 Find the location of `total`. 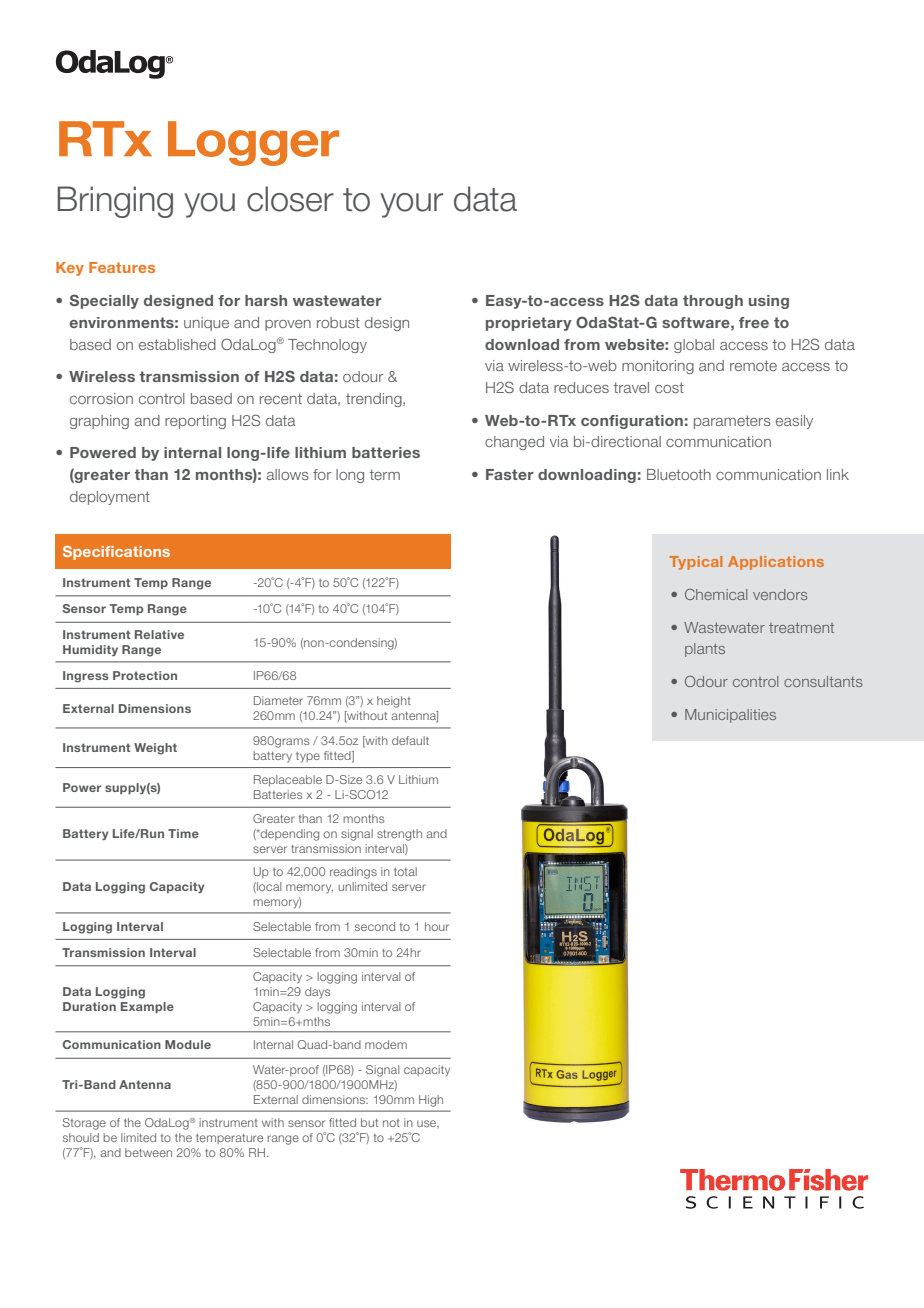

total is located at coordinates (405, 871).
